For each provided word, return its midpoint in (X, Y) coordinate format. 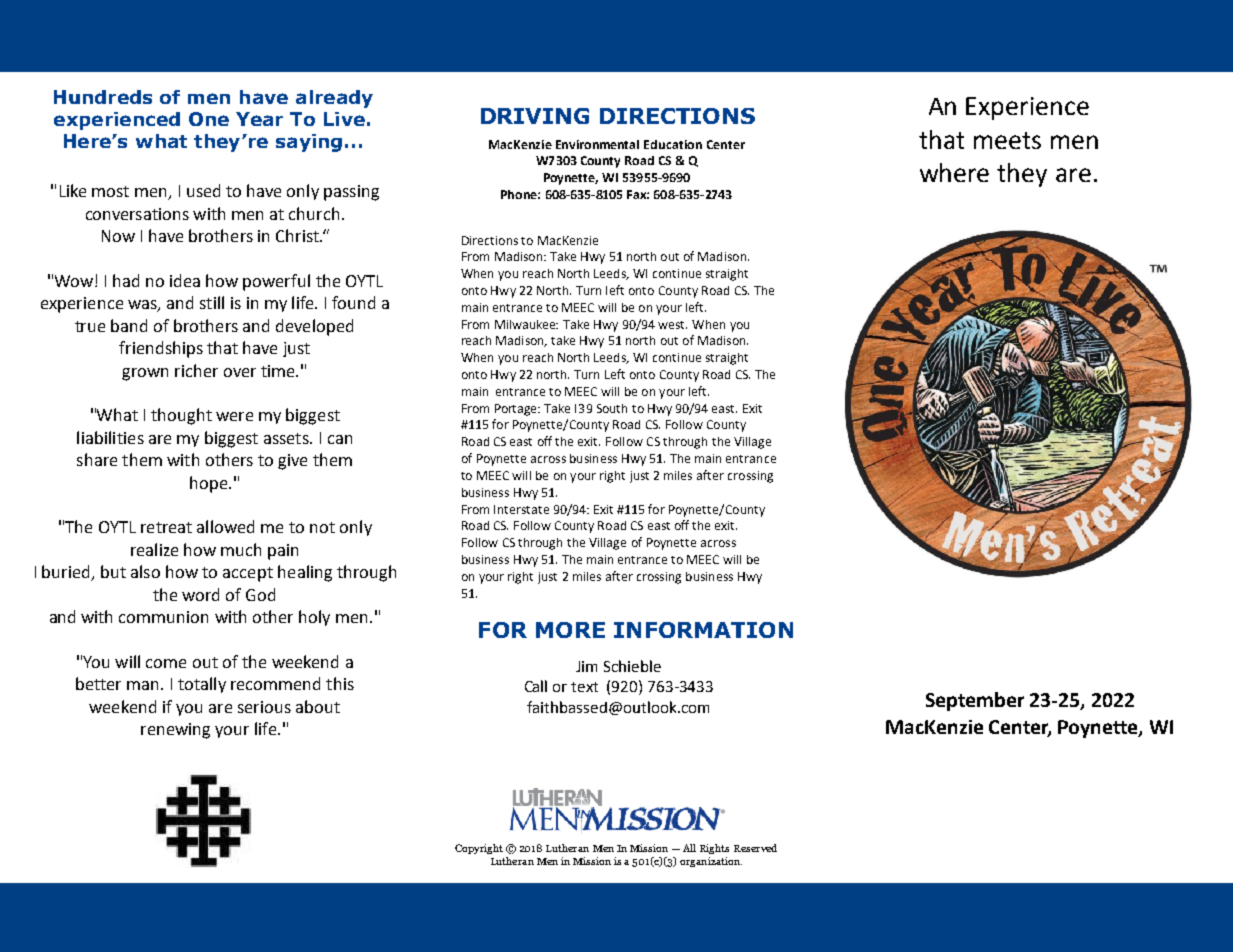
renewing (175, 731)
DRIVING (535, 116)
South (612, 408)
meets (1007, 140)
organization (711, 862)
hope (210, 484)
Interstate (521, 509)
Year (259, 119)
